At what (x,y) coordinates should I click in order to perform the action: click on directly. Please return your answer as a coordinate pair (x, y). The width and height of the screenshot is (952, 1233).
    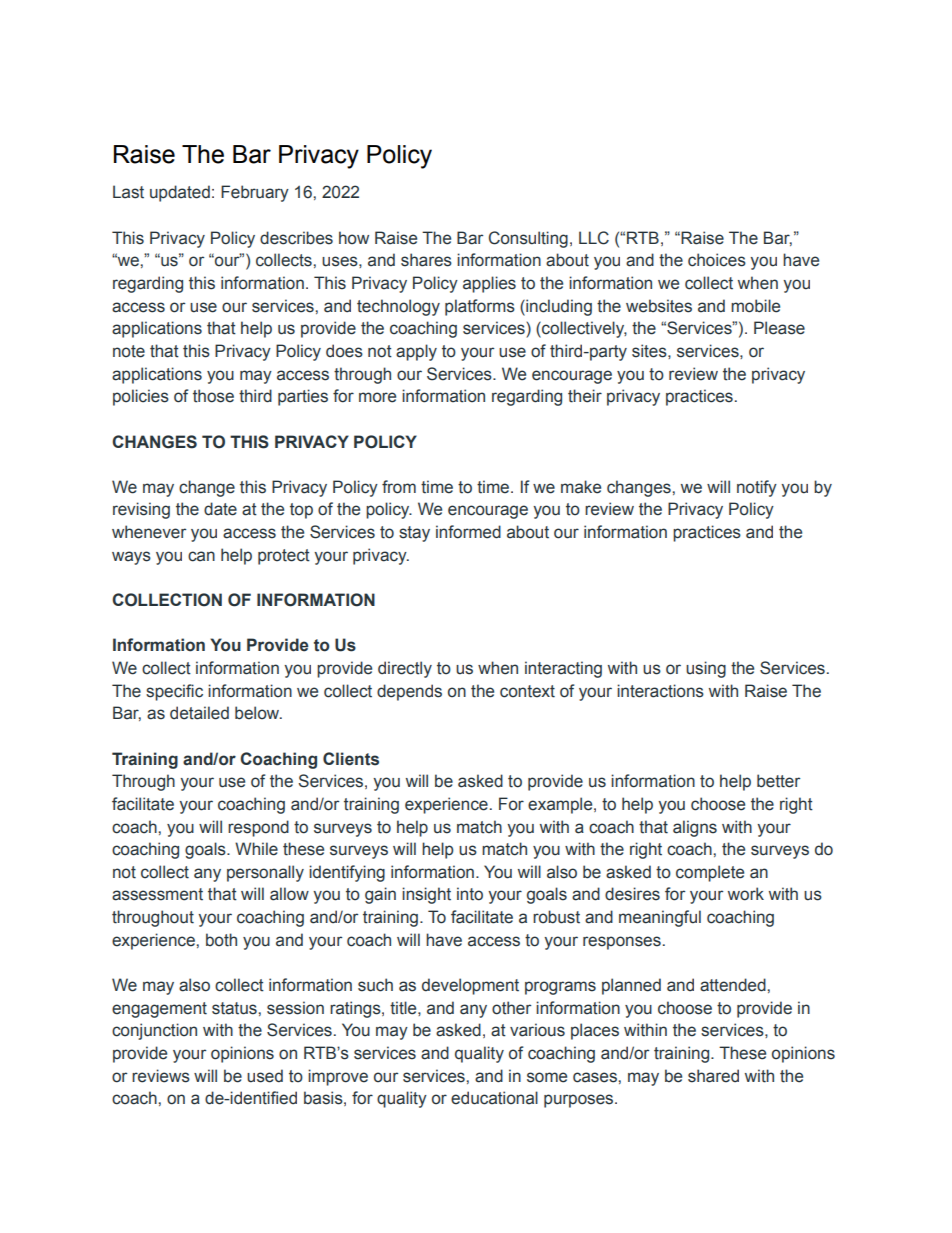
    Looking at the image, I should click on (405, 669).
